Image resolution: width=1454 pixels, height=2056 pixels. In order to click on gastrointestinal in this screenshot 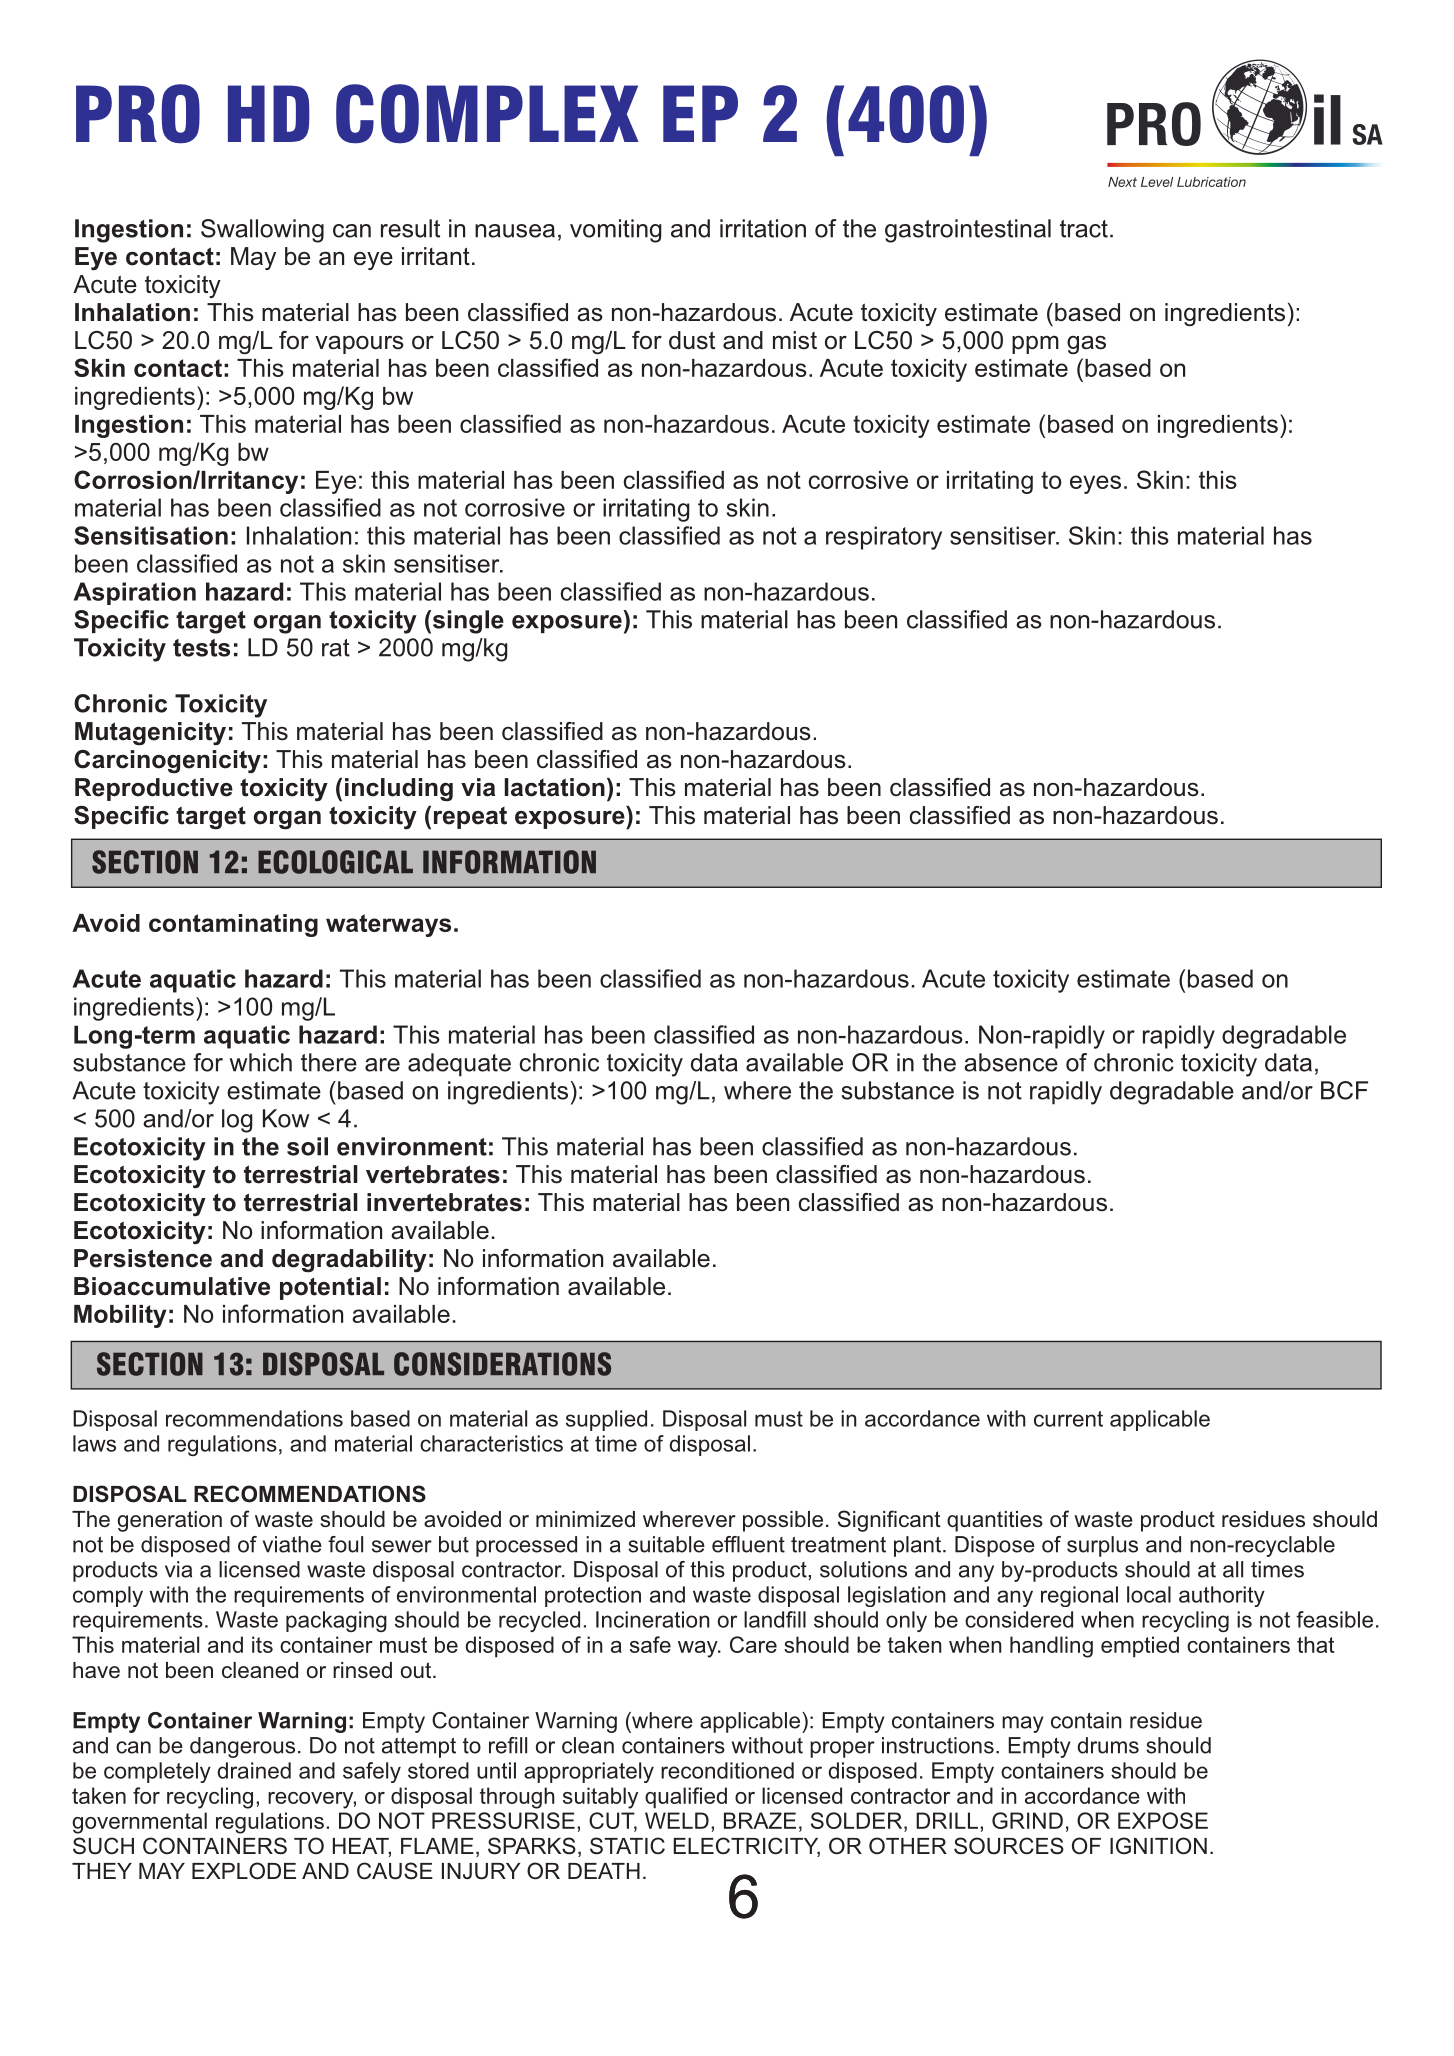, I will do `click(968, 231)`.
